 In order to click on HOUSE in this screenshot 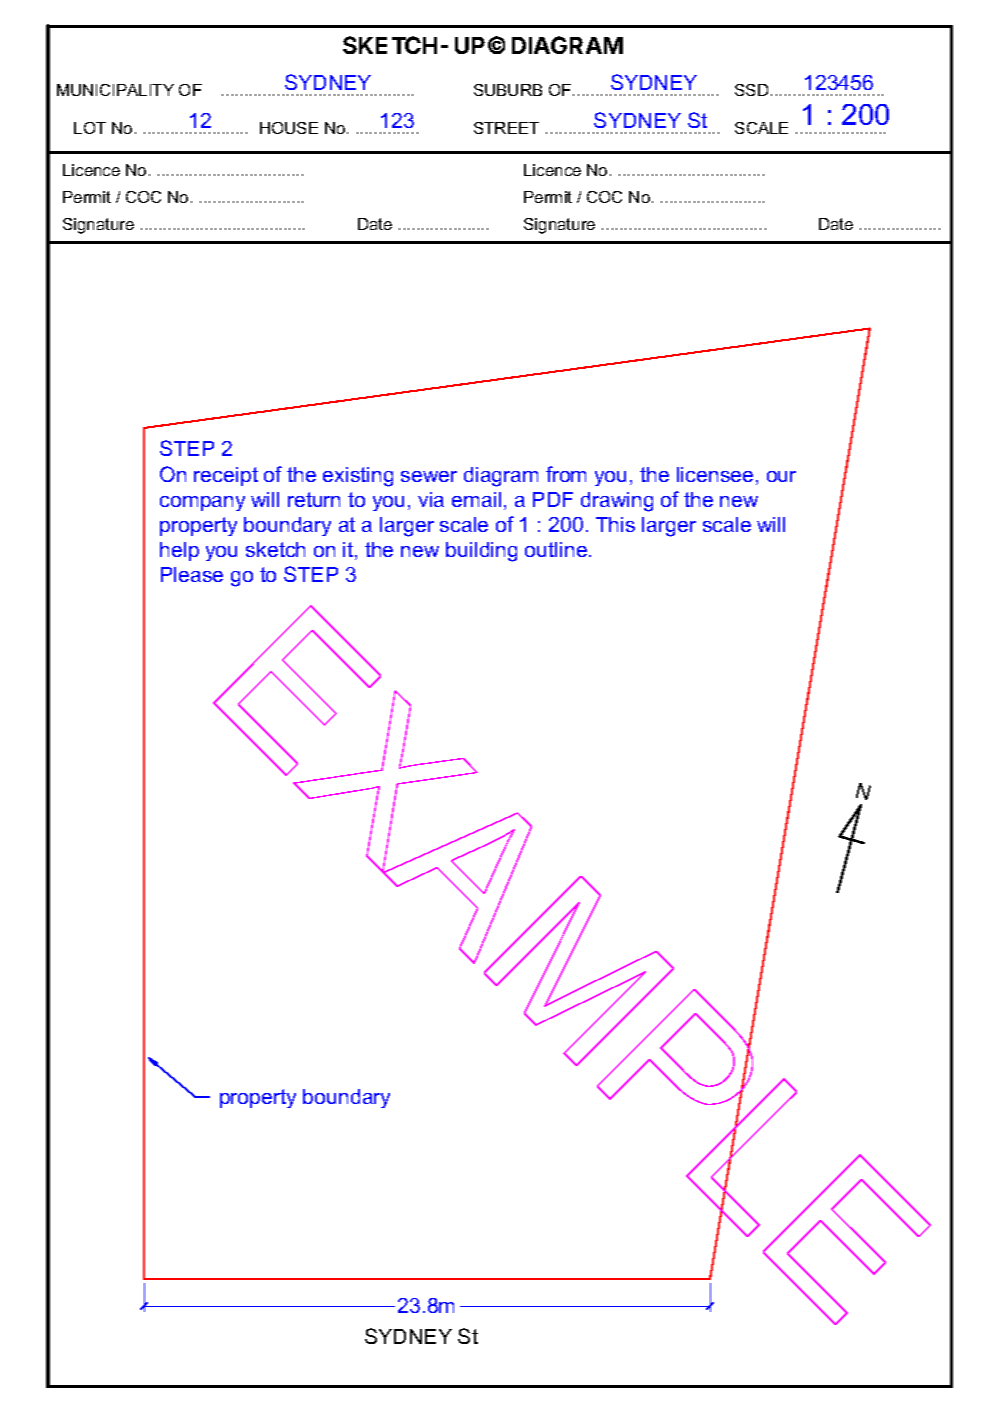, I will do `click(289, 128)`.
